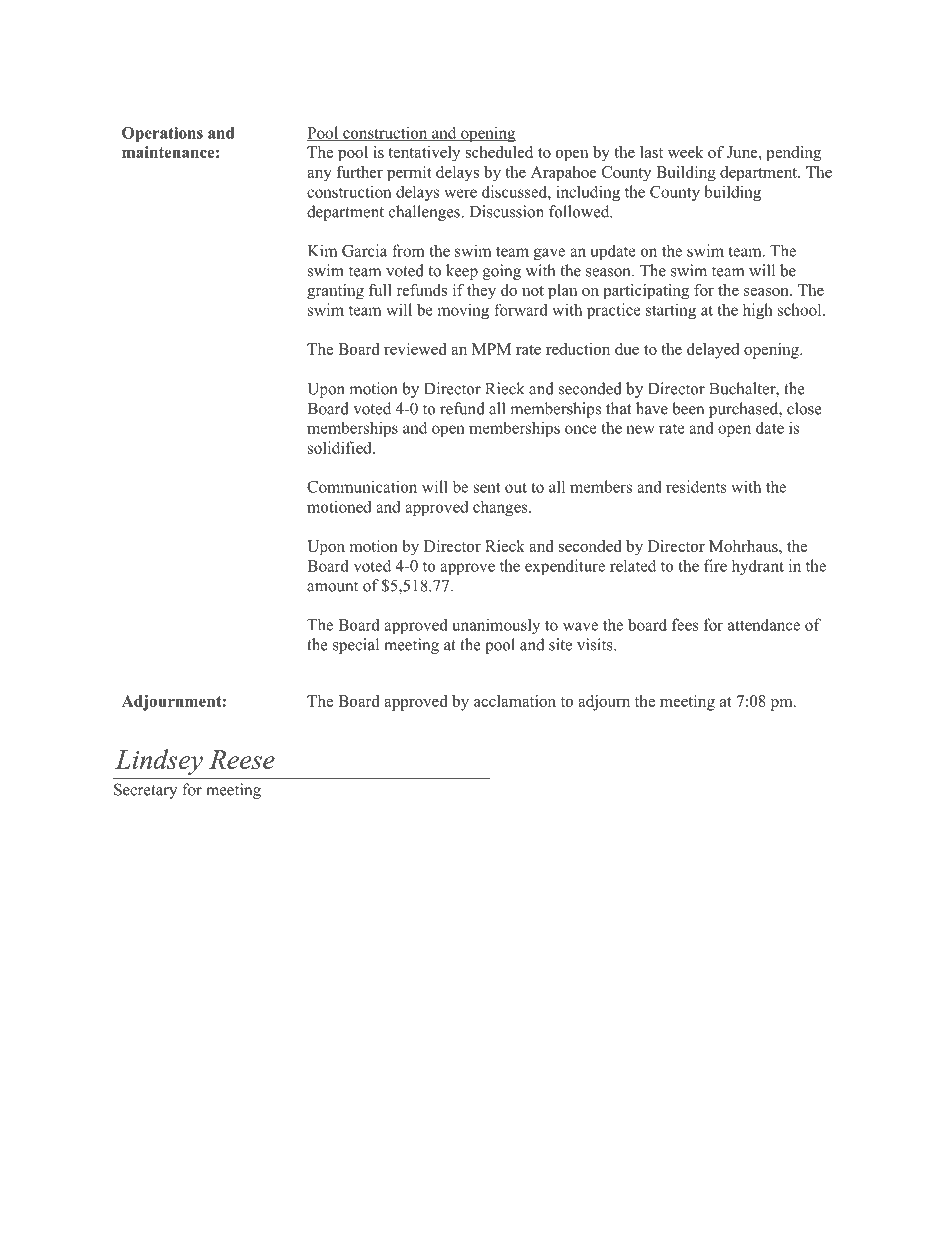 The width and height of the screenshot is (952, 1233). What do you see at coordinates (341, 447) in the screenshot?
I see `solidified` at bounding box center [341, 447].
